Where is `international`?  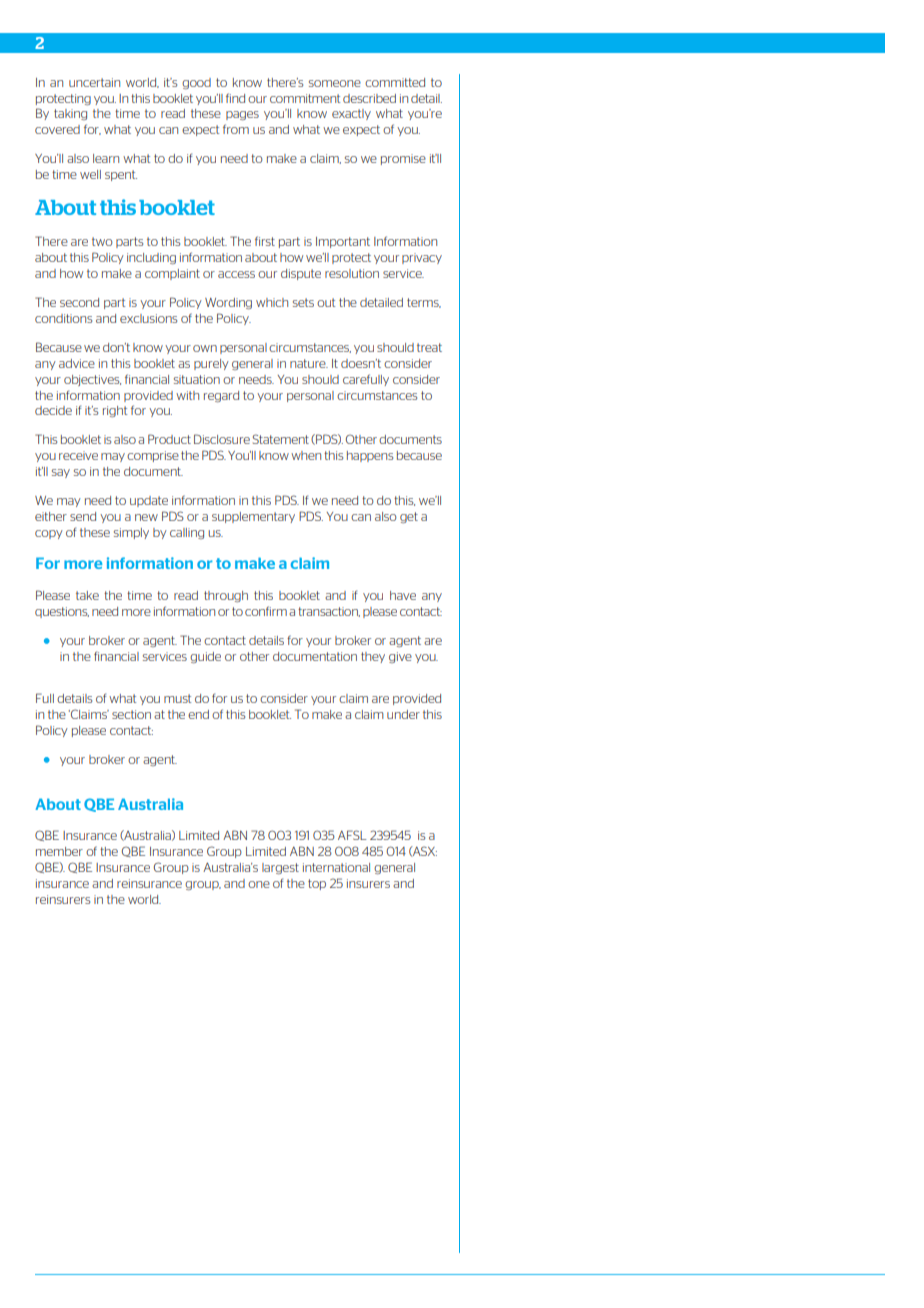
international is located at coordinates (336, 867).
